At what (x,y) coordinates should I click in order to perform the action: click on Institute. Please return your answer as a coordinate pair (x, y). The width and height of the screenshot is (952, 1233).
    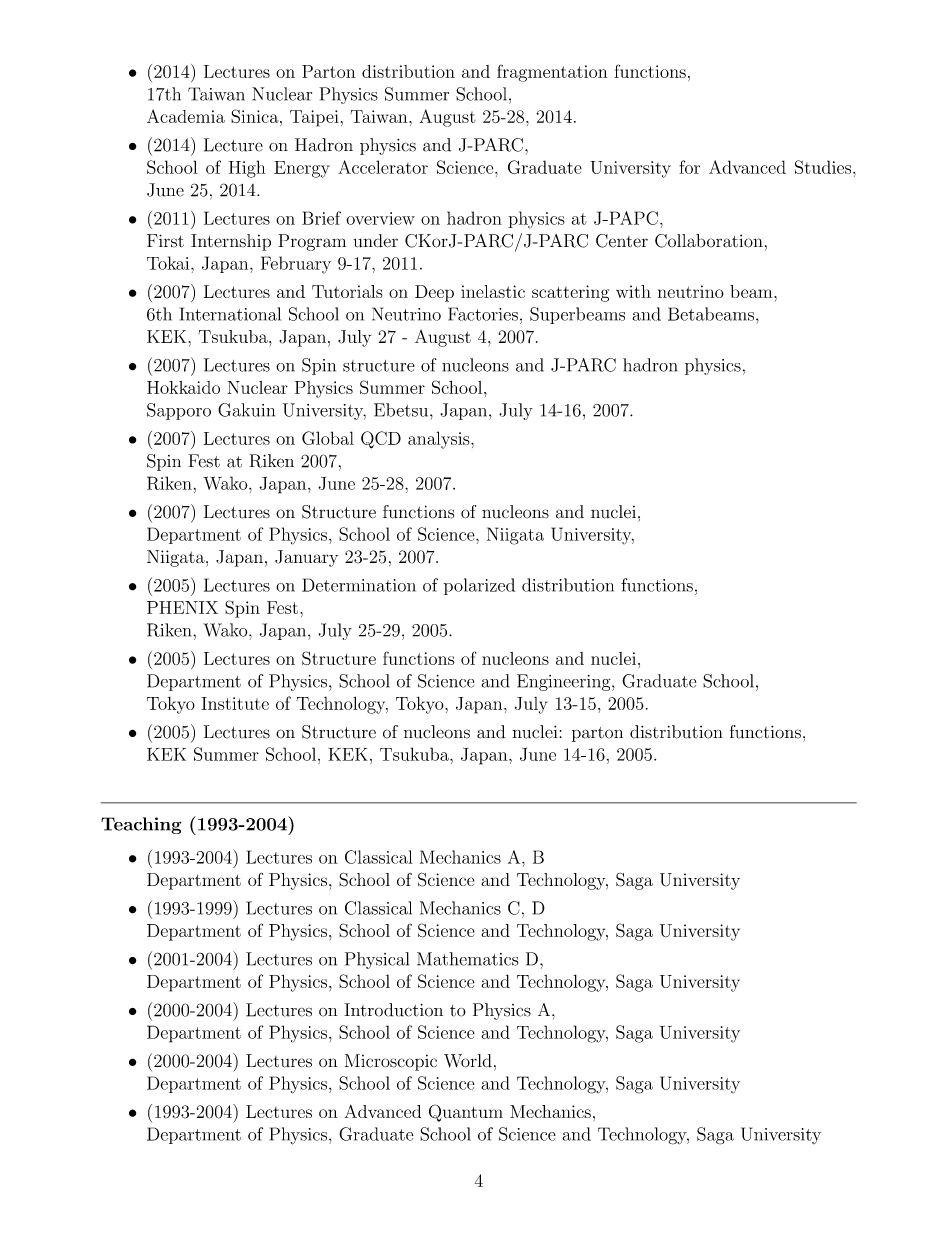
    Looking at the image, I should click on (235, 703).
